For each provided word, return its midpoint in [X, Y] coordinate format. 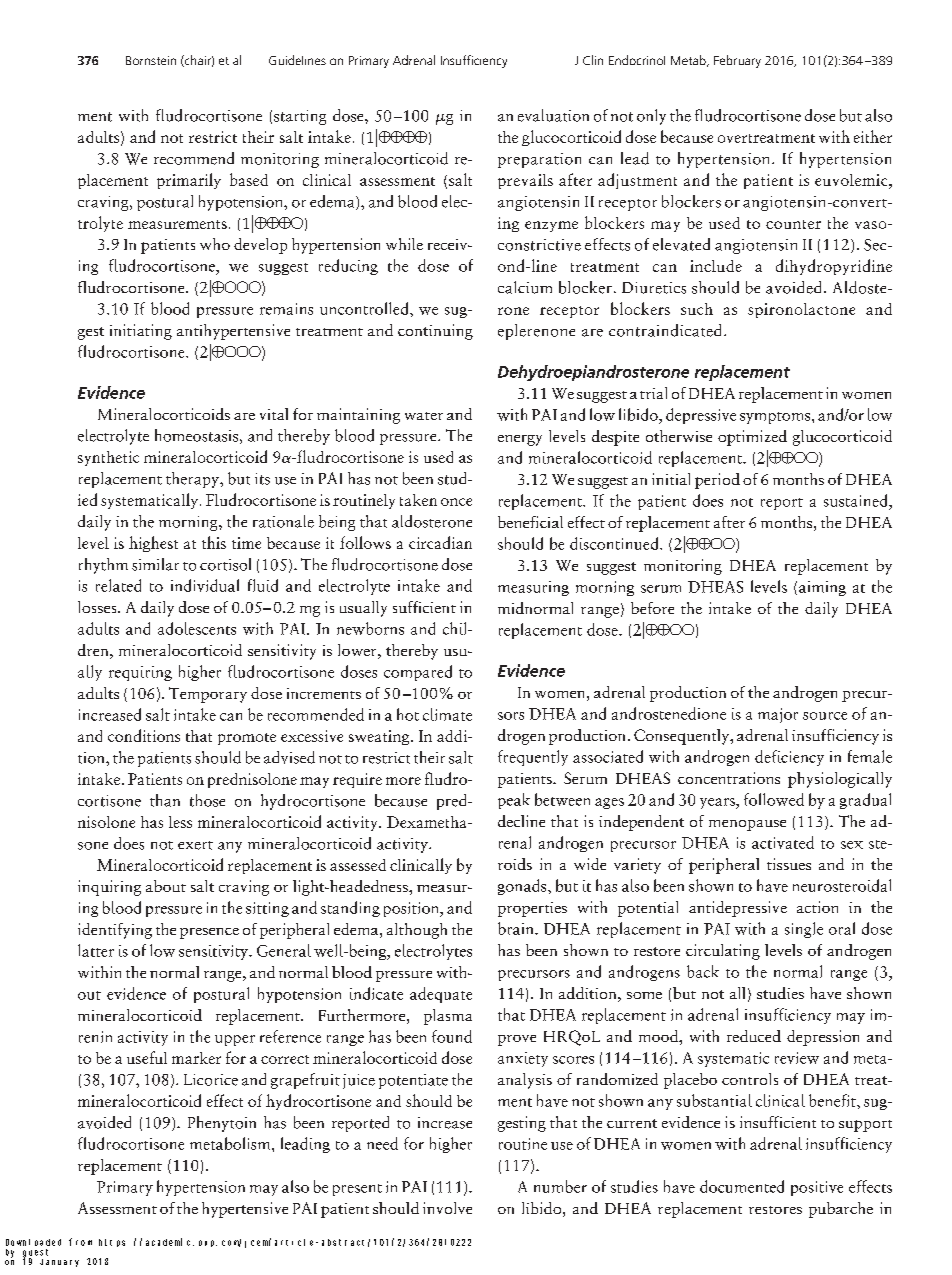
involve [447, 1208]
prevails [525, 181]
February [737, 61]
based [249, 179]
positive [817, 1188]
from [80, 1242]
